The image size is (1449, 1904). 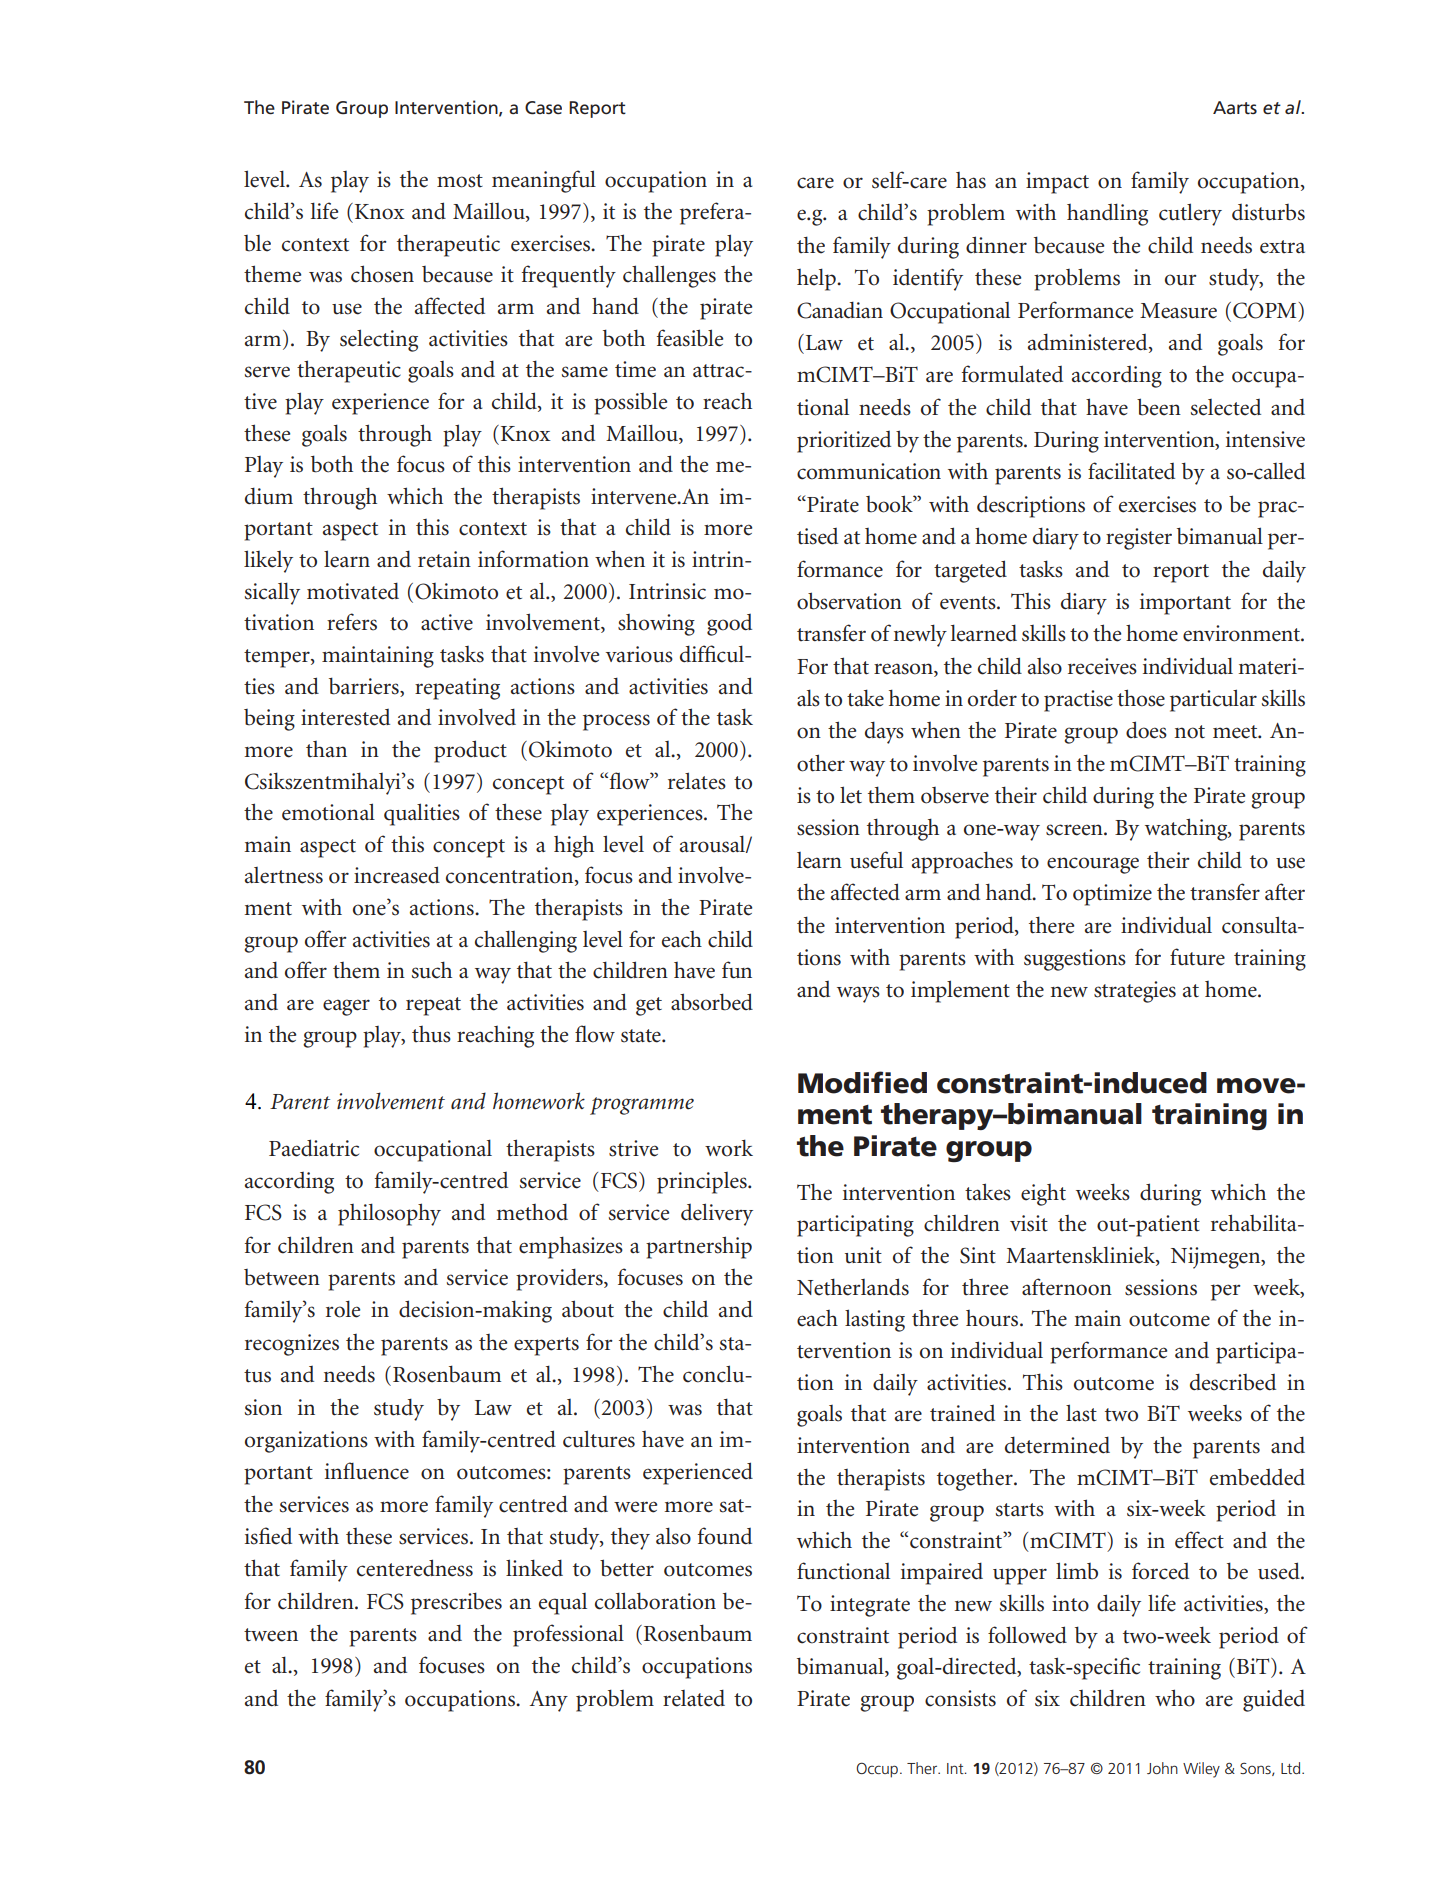 I want to click on eight, so click(x=1043, y=1195).
